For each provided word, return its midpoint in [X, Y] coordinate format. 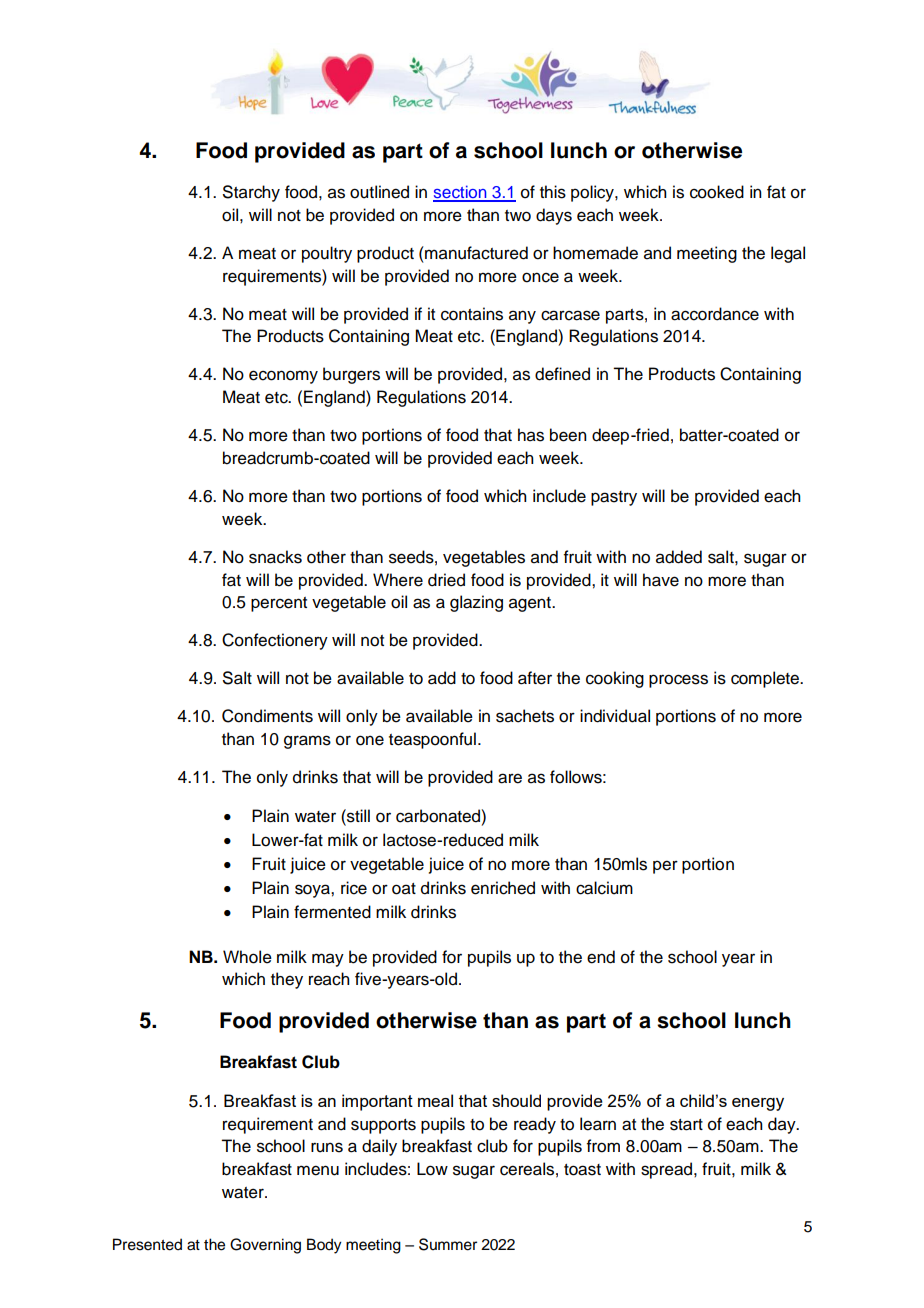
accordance [715, 314]
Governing [265, 1246]
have [661, 580]
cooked [717, 192]
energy [758, 1104]
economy [283, 377]
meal [435, 1100]
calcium [604, 888]
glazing [476, 603]
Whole [247, 957]
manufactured [475, 253]
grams [307, 742]
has [531, 435]
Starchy [251, 193]
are [510, 778]
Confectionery [275, 641]
